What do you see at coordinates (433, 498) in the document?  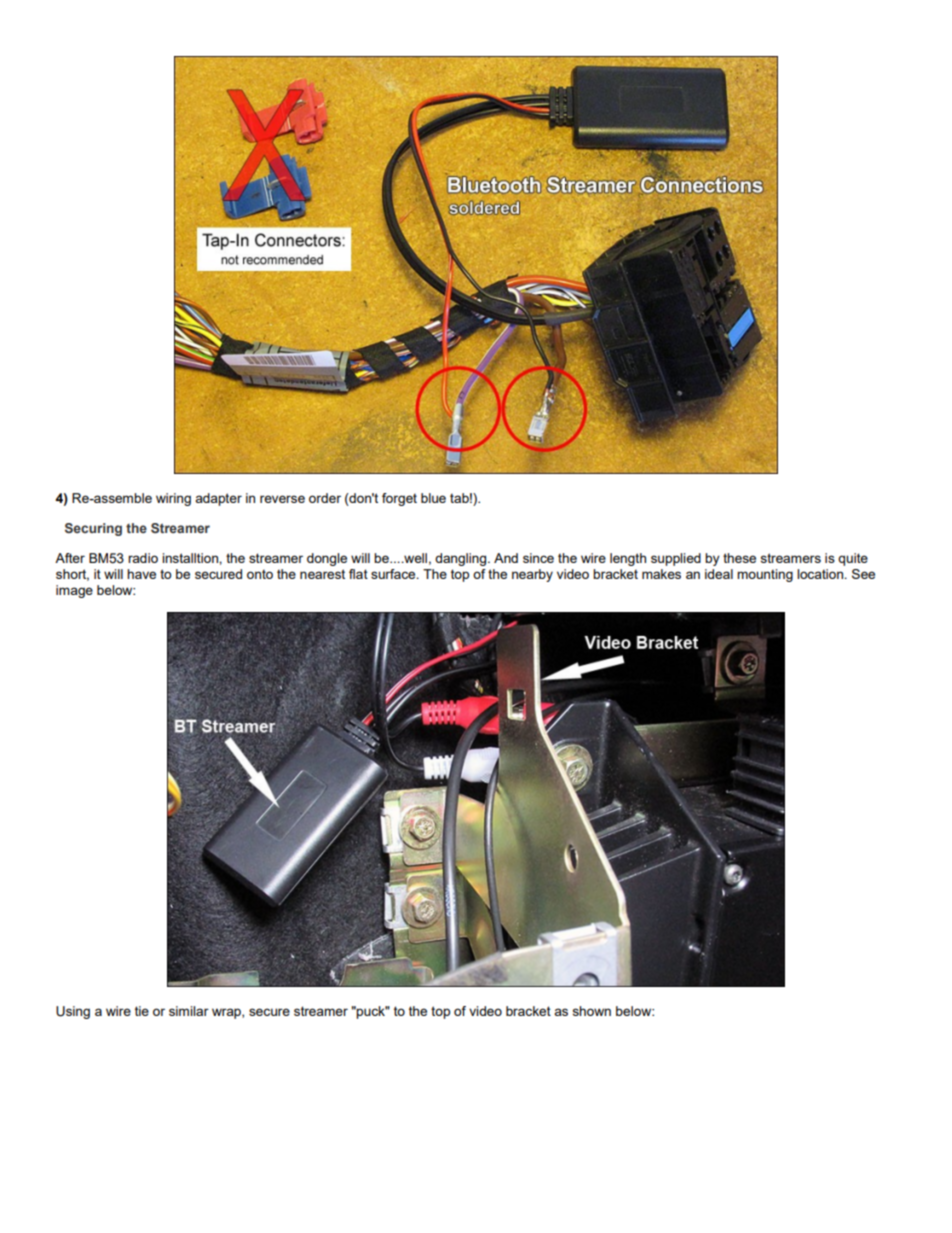 I see `blue` at bounding box center [433, 498].
